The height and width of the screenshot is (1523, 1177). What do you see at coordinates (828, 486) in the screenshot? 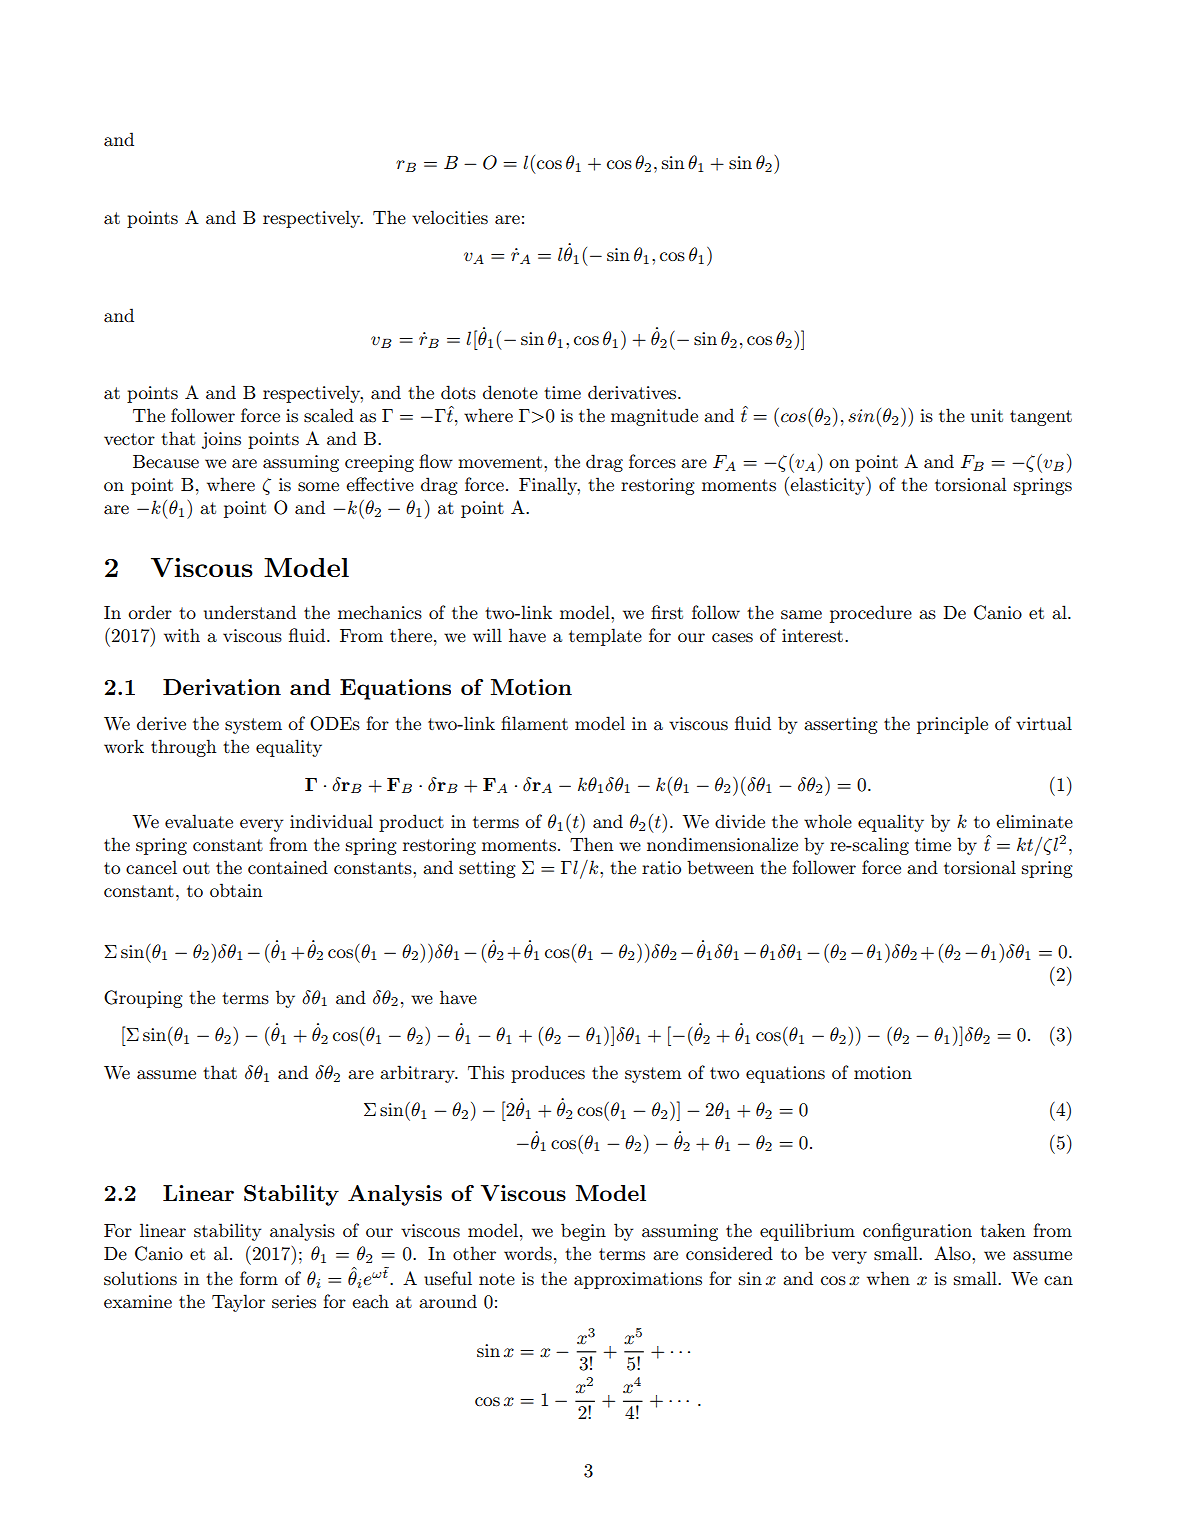
I see `elasticity` at bounding box center [828, 486].
